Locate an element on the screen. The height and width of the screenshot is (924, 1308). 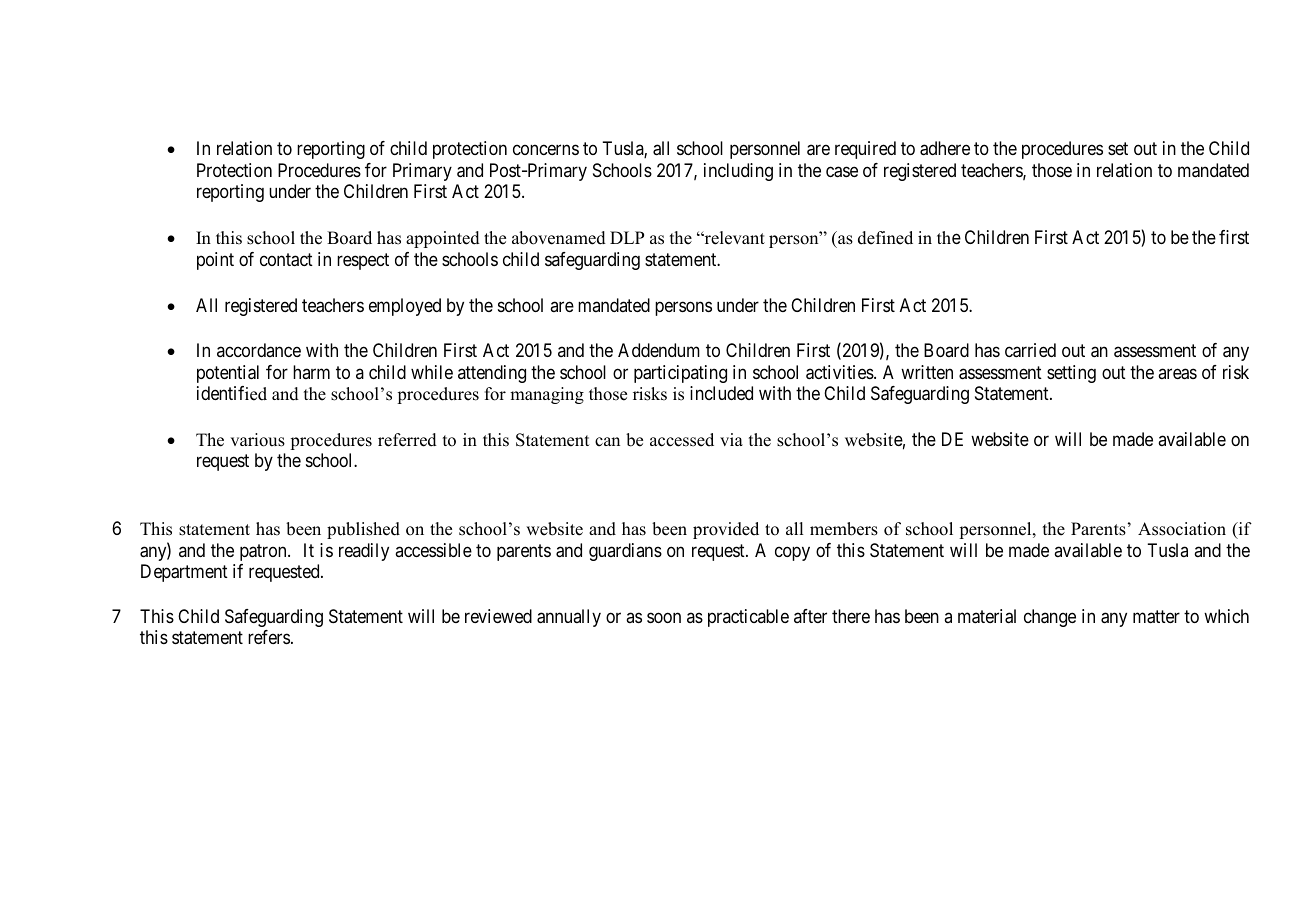
concerns is located at coordinates (546, 150).
